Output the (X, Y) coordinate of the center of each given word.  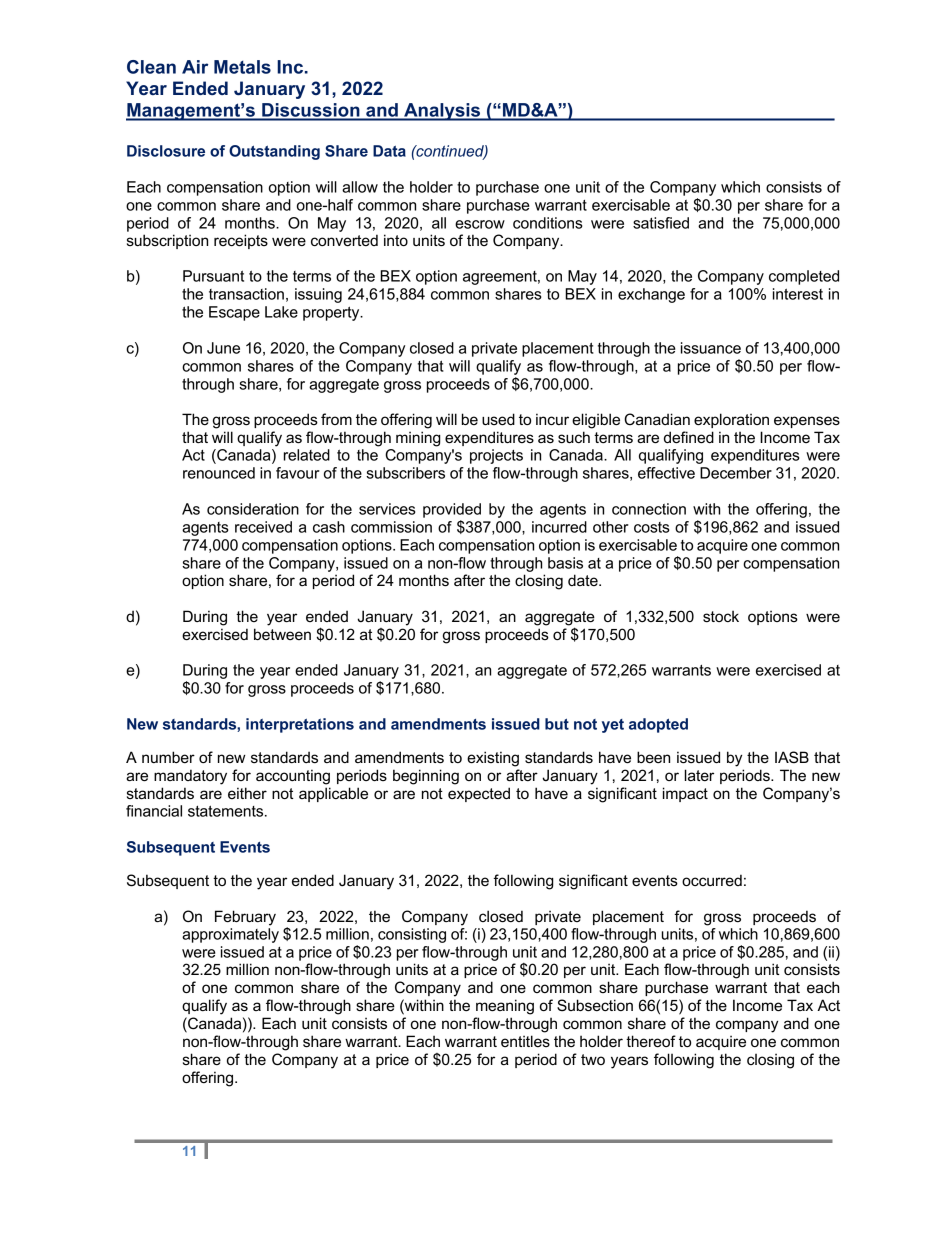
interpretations (300, 725)
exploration (731, 420)
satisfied (661, 223)
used (498, 419)
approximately (230, 935)
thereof (651, 1041)
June (223, 348)
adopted (658, 725)
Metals (242, 67)
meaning (505, 1007)
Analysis (442, 112)
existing (493, 759)
